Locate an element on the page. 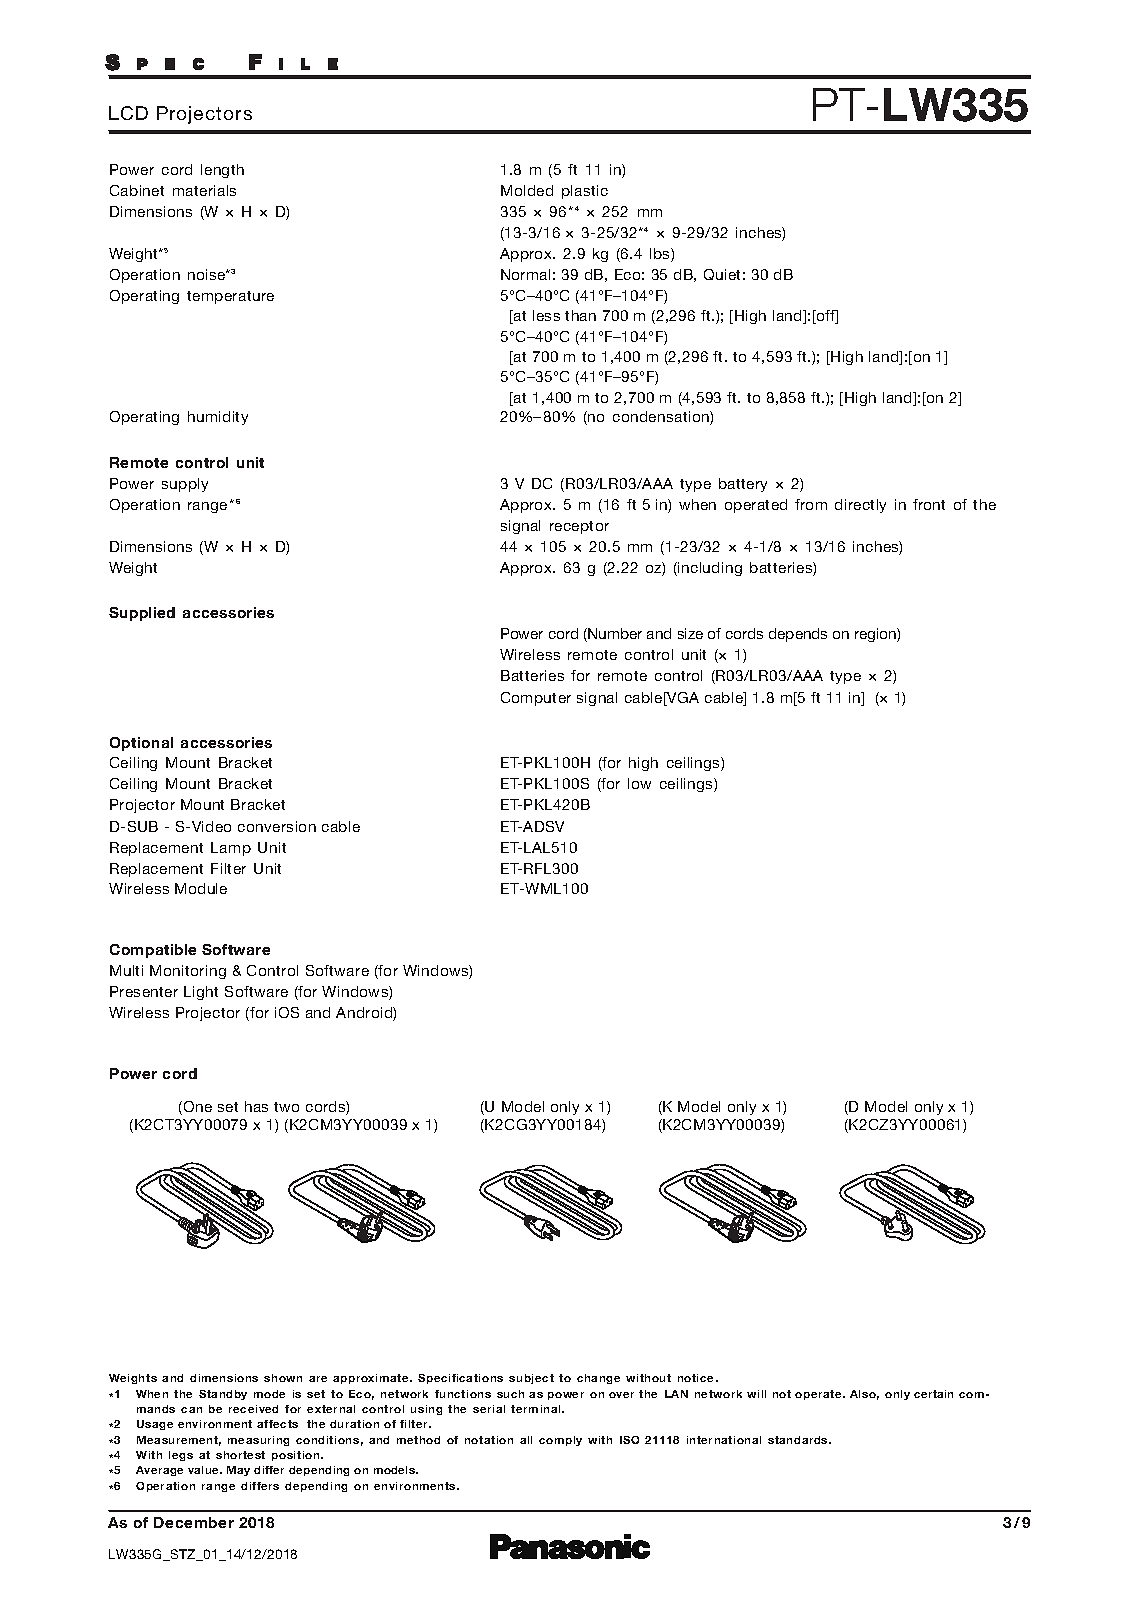 The width and height of the document is (1140, 1613). May is located at coordinates (238, 1471).
